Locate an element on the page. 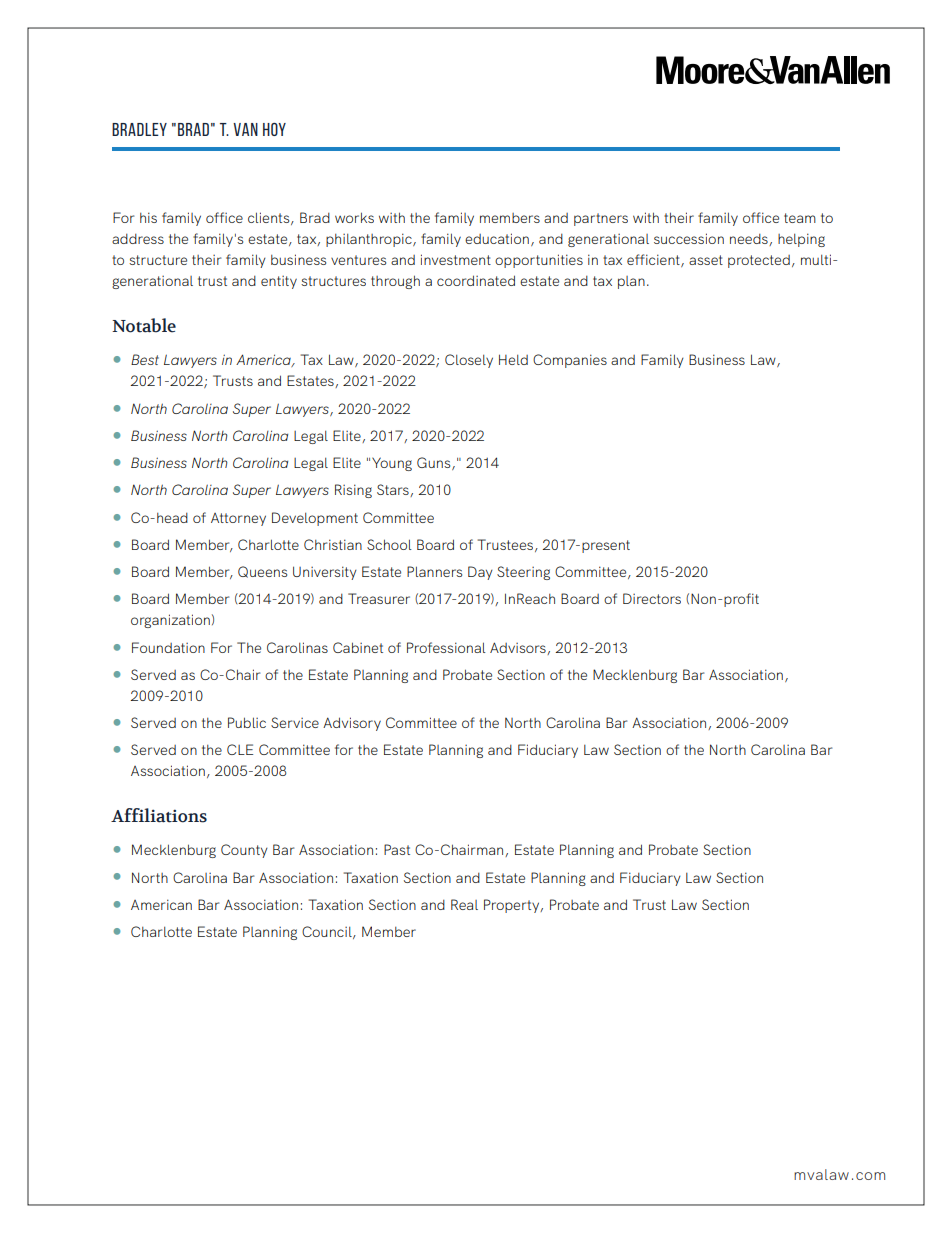  Companies is located at coordinates (570, 361).
